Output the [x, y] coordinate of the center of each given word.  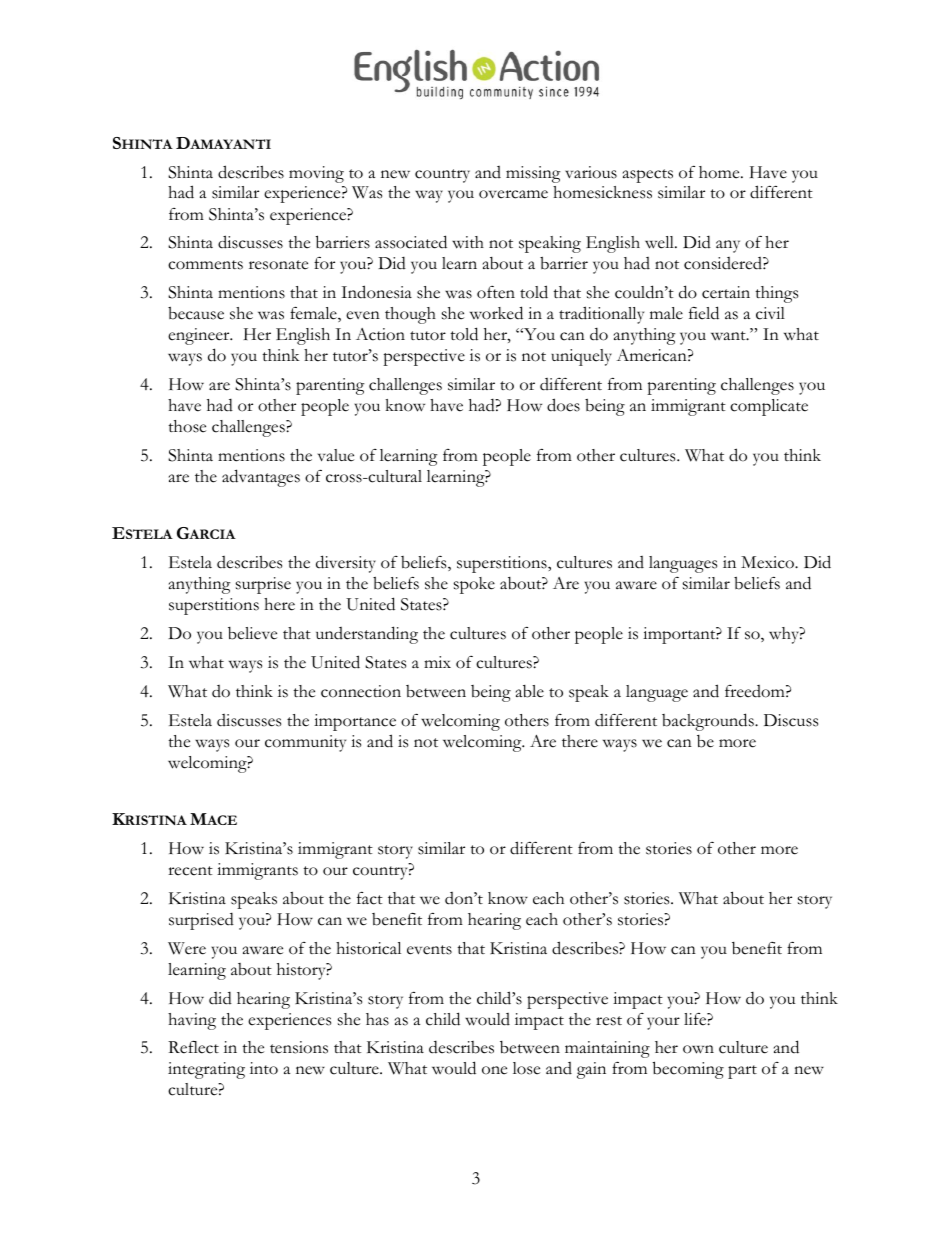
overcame [513, 194]
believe [252, 633]
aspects [648, 176]
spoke [474, 585]
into [264, 1068]
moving [316, 174]
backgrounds [709, 722]
